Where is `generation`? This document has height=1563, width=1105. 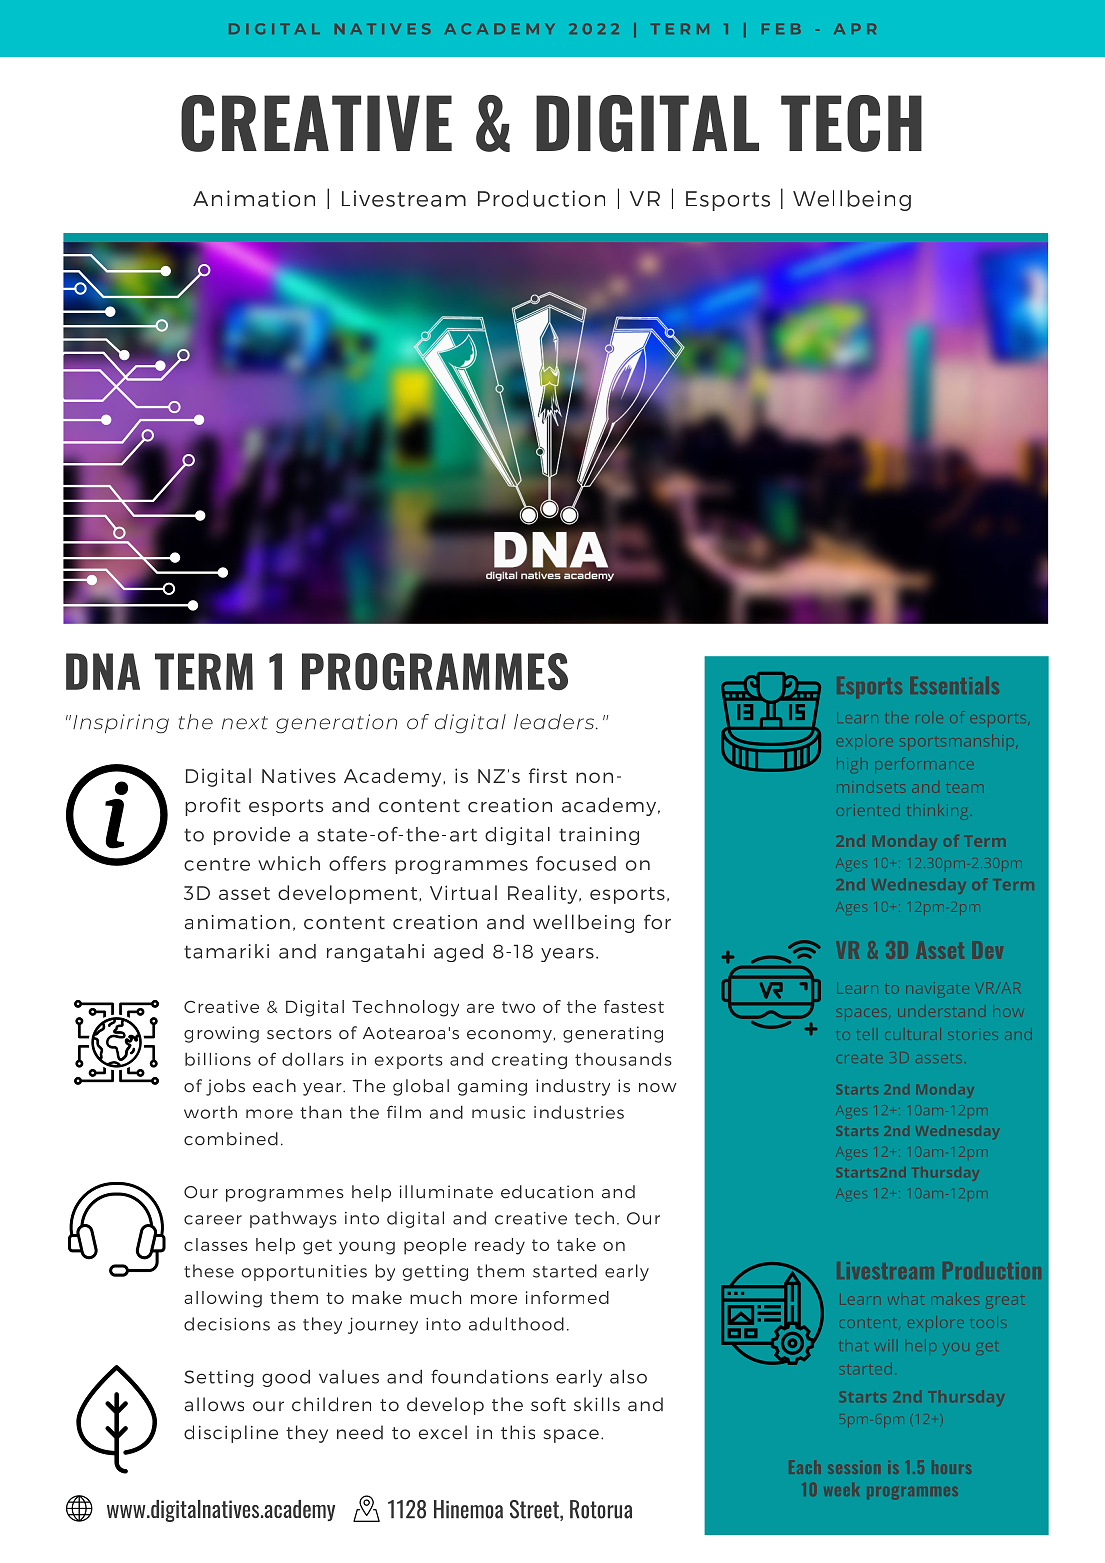 generation is located at coordinates (336, 724).
